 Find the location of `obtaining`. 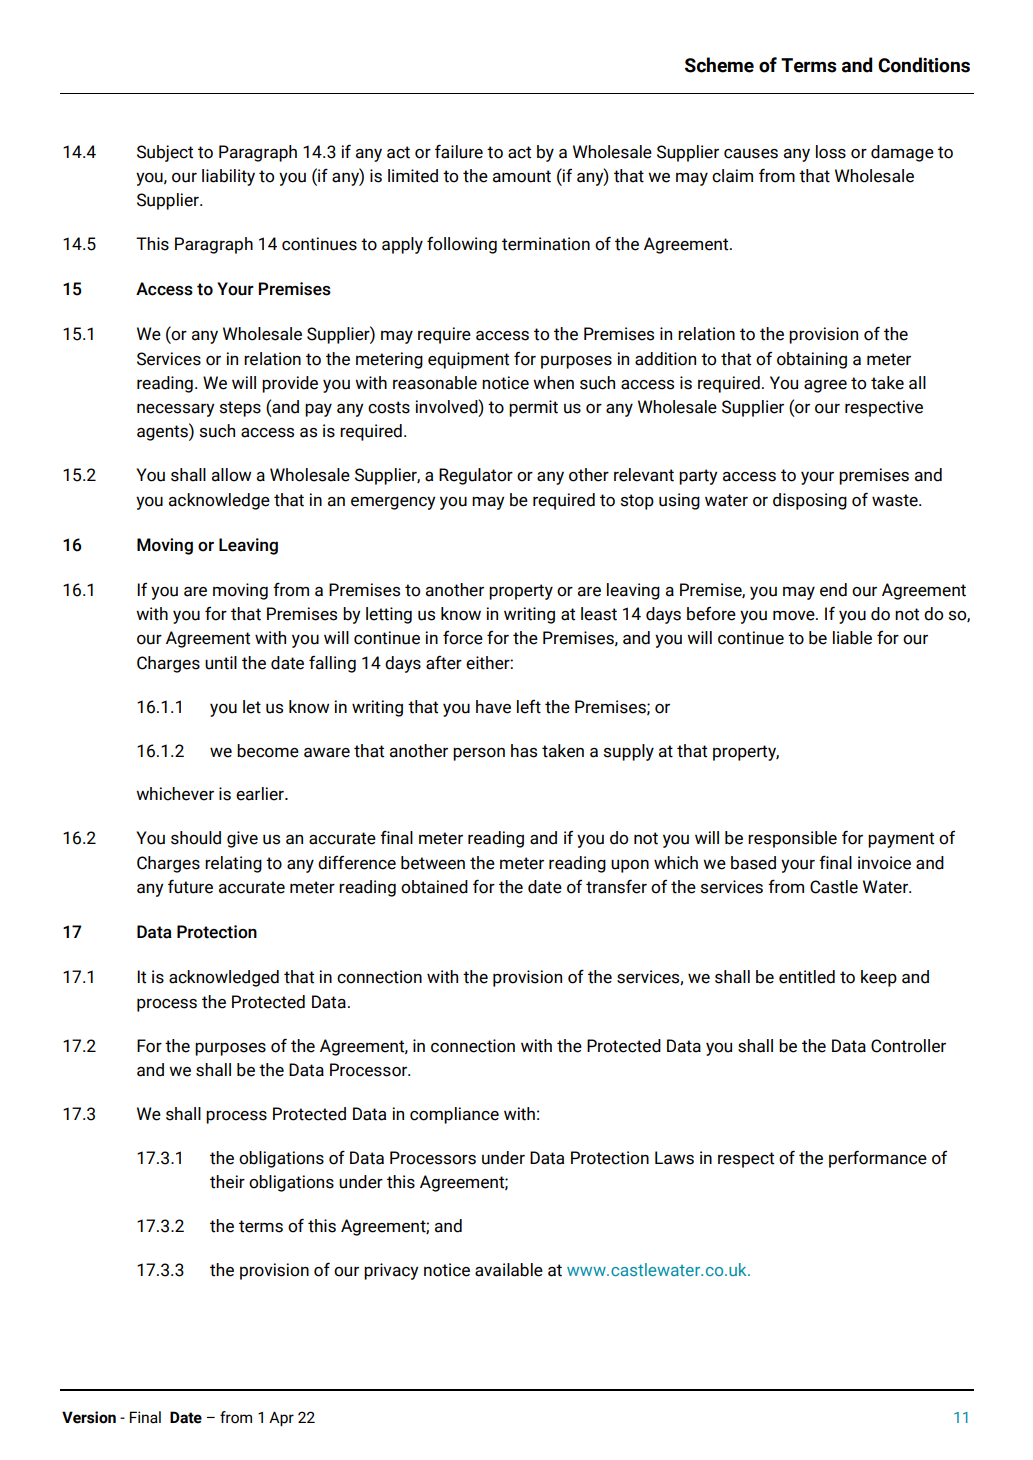

obtaining is located at coordinates (812, 360).
